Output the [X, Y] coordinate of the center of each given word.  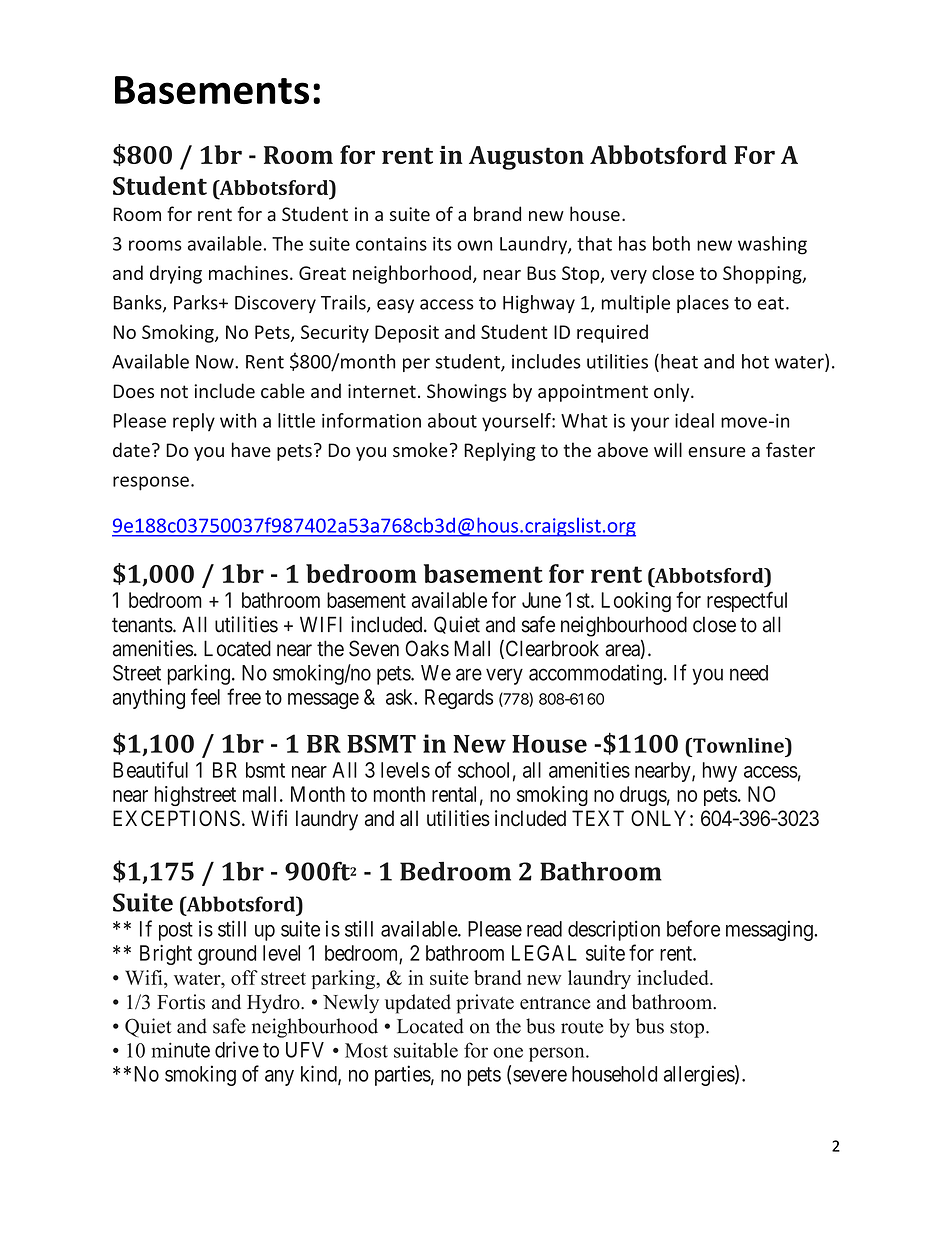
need [749, 673]
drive [237, 1049]
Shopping [763, 274]
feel [205, 696]
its [442, 244]
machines [248, 272]
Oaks [427, 648]
